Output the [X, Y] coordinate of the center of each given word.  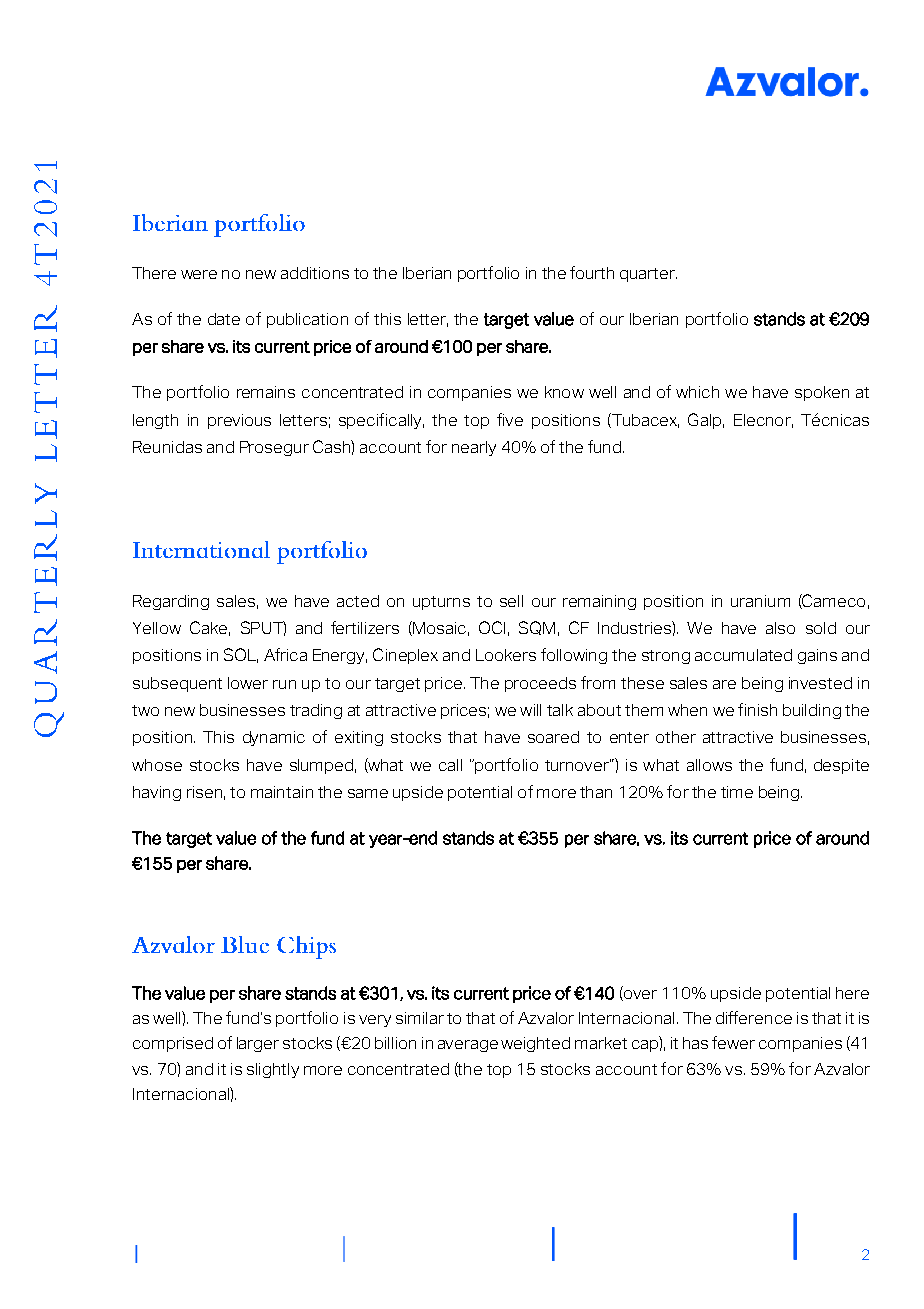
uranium [760, 601]
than [596, 792]
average [468, 1046]
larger [258, 1044]
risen [204, 792]
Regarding [171, 602]
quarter [648, 275]
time [737, 792]
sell [511, 601]
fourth [592, 272]
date [224, 319]
